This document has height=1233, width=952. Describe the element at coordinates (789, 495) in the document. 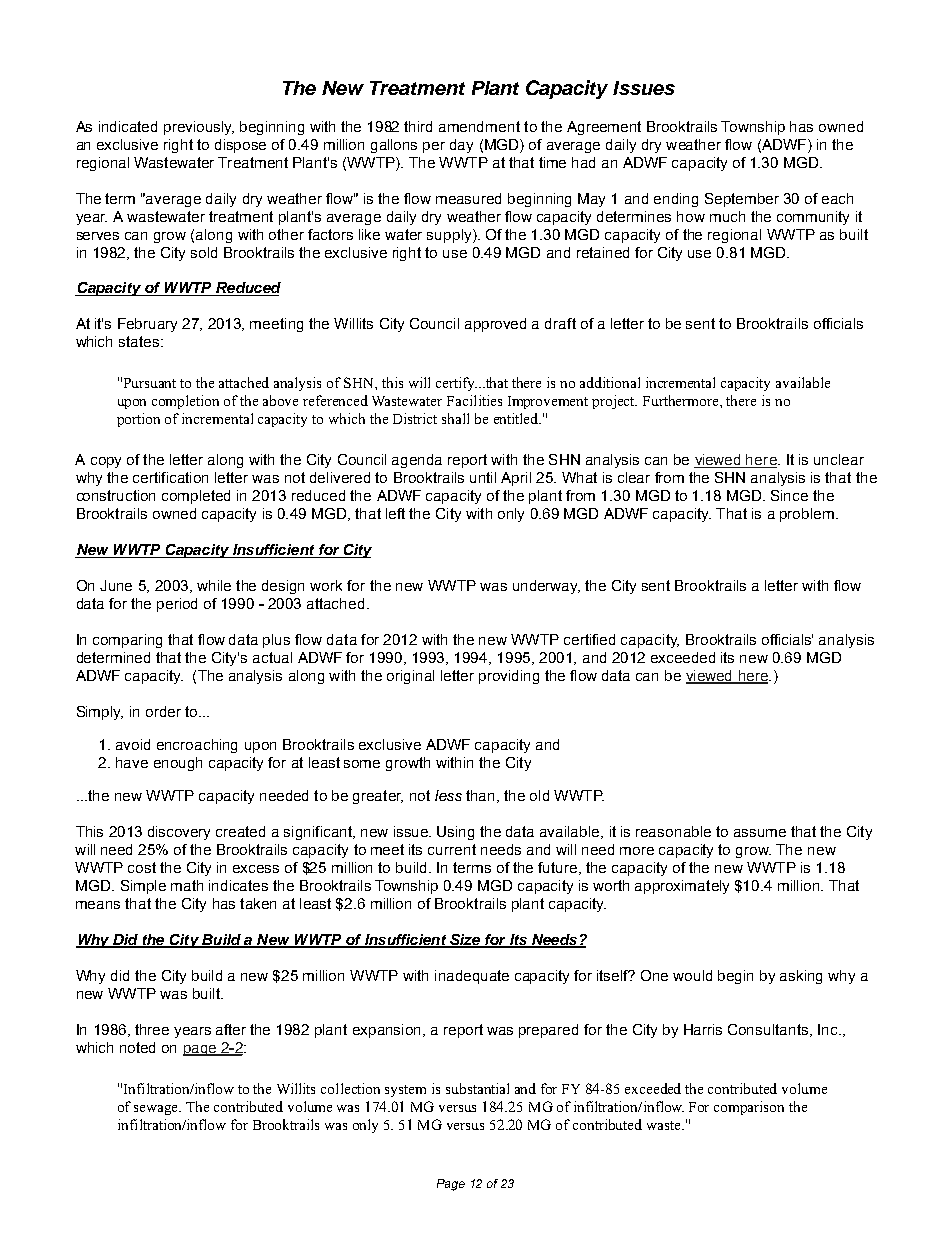

I see `Since` at that location.
